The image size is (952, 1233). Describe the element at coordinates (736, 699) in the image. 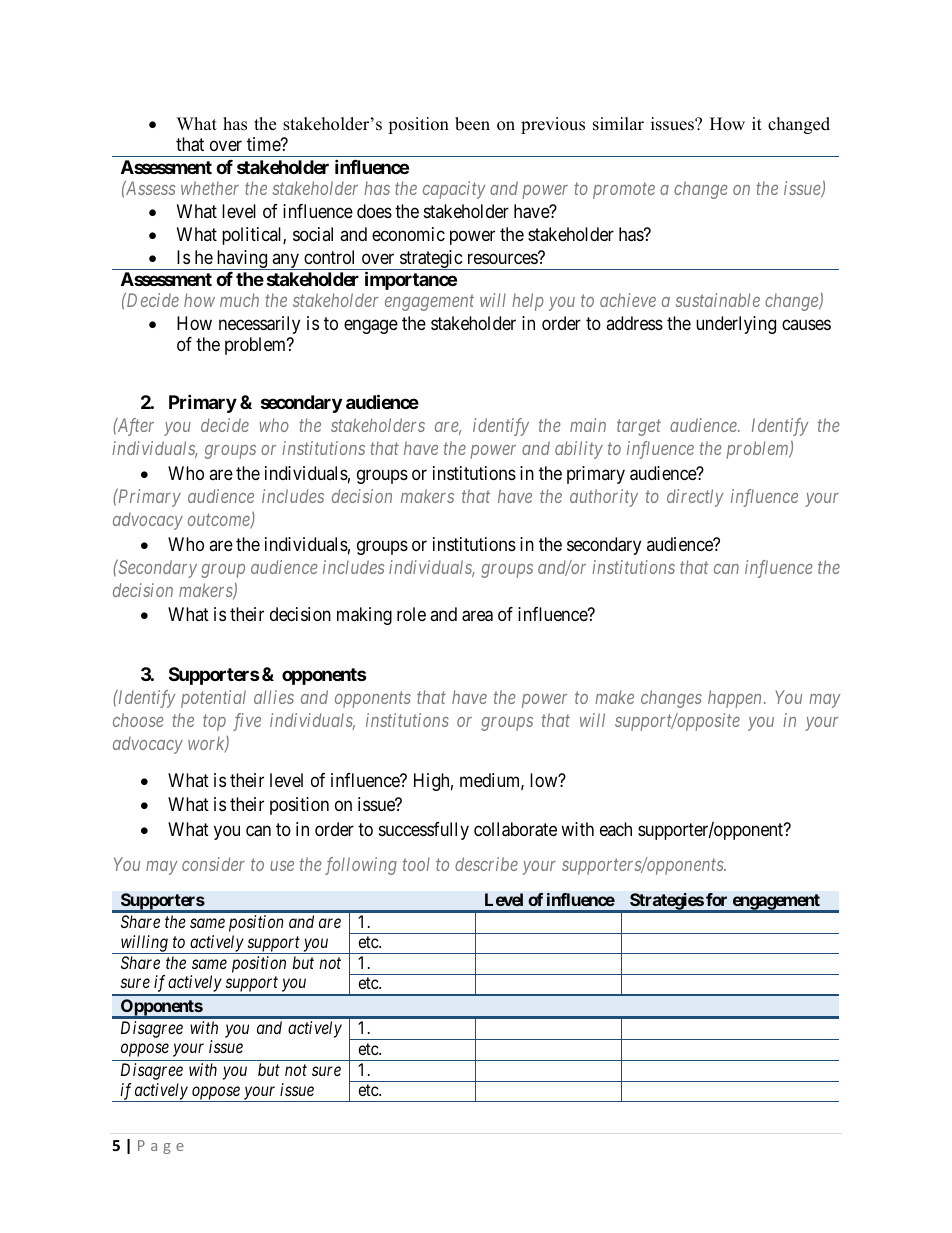

I see `happen` at that location.
